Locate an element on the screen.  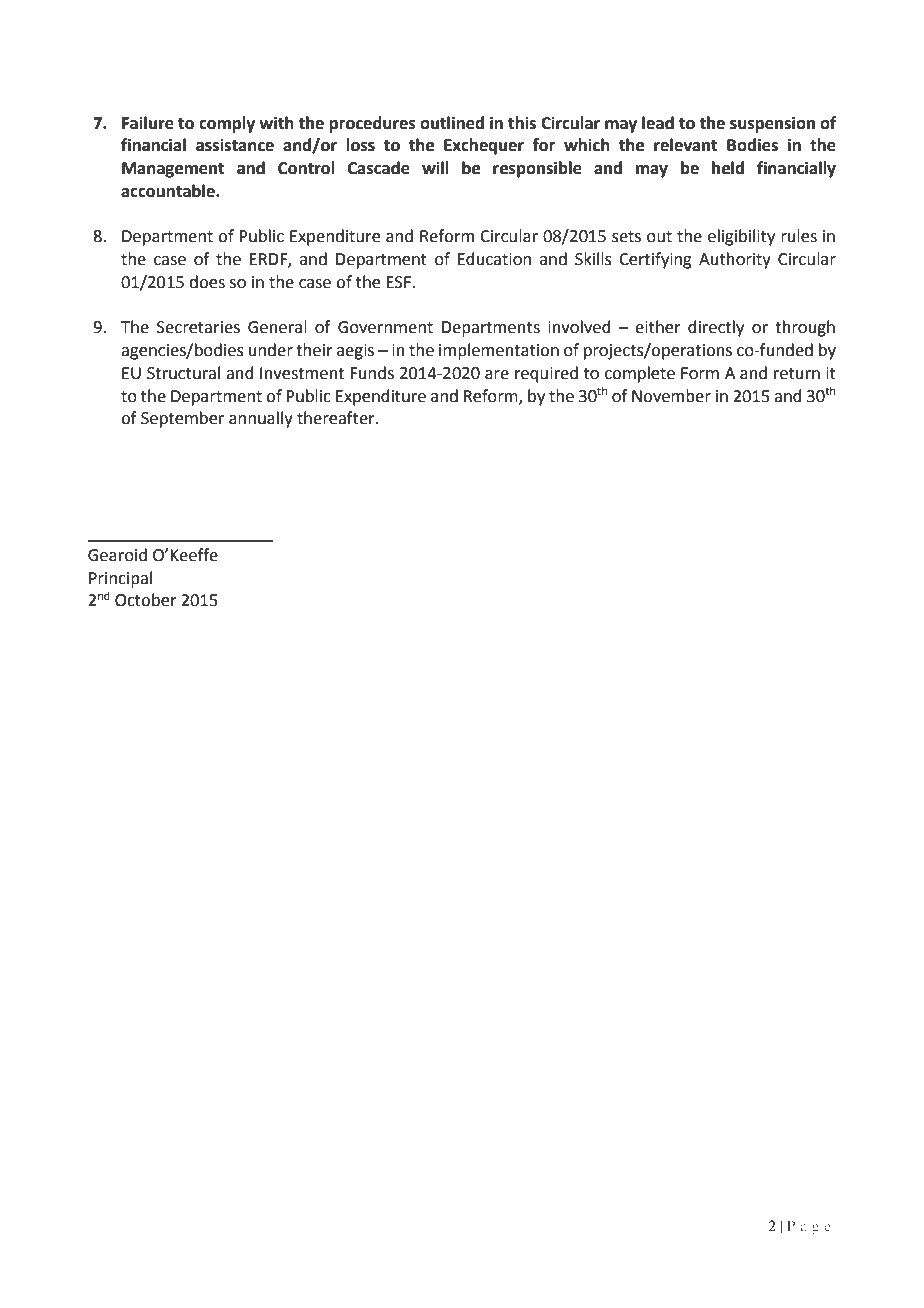
assistance is located at coordinates (235, 145).
